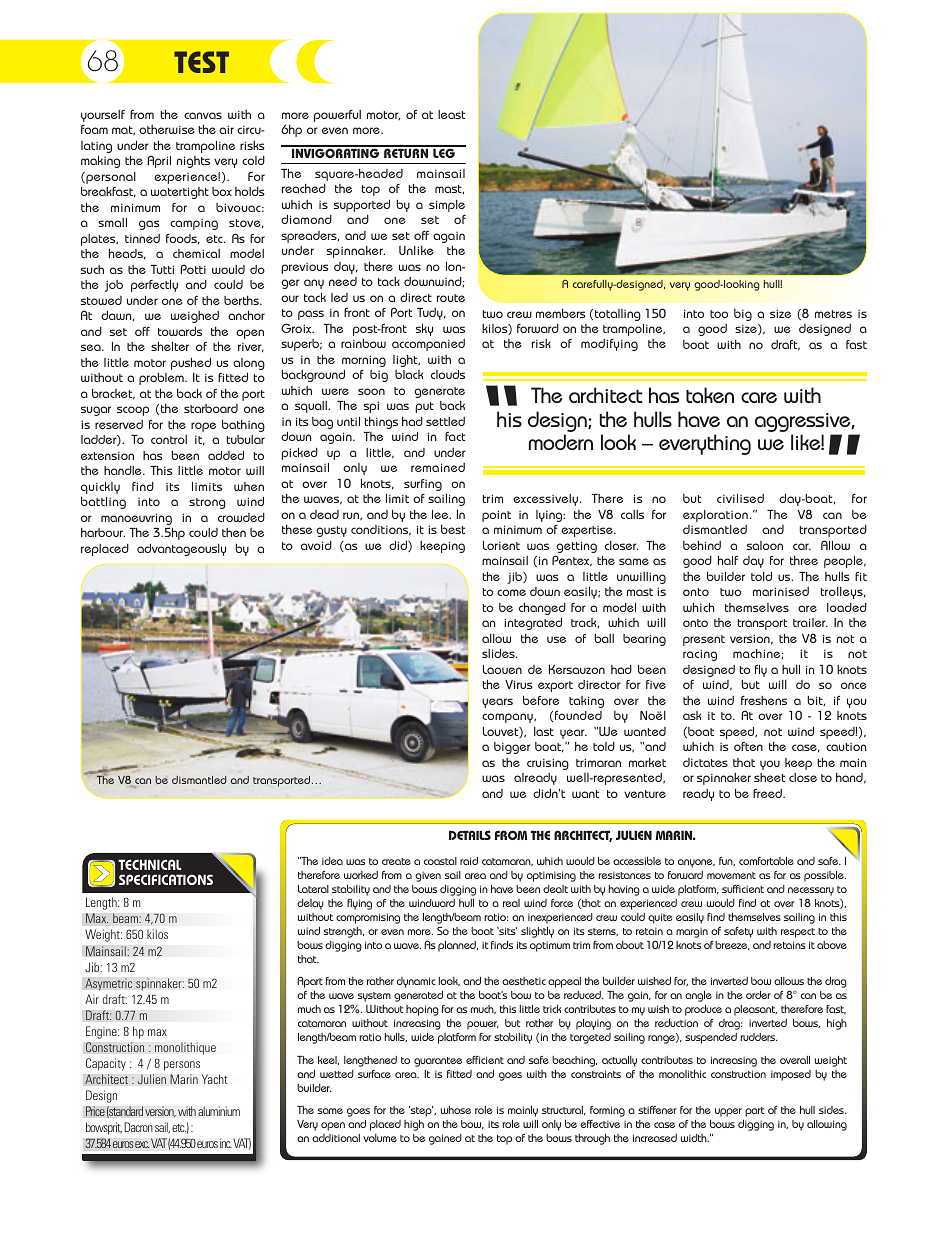 Image resolution: width=952 pixels, height=1242 pixels. I want to click on trailer, so click(810, 622).
